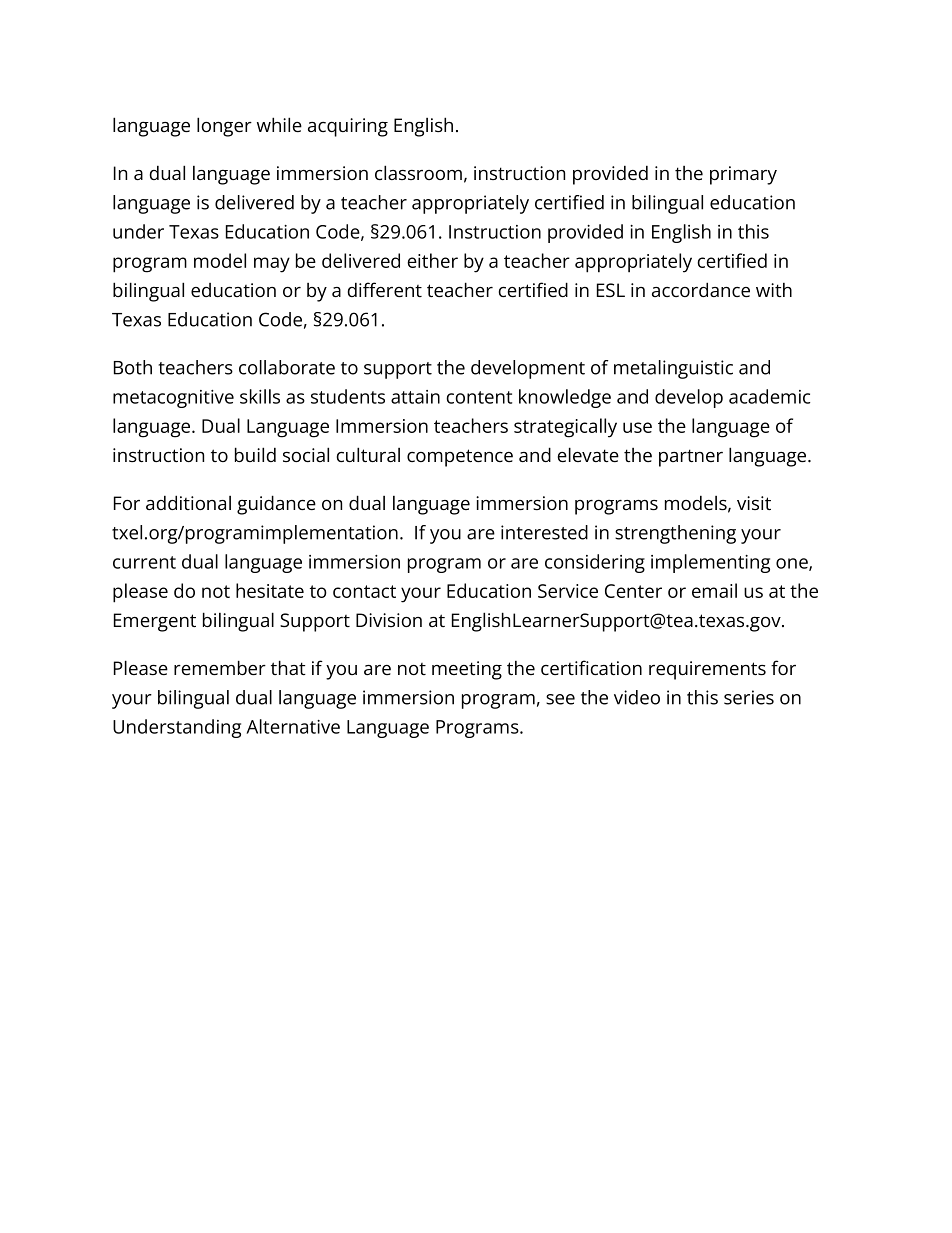 The image size is (952, 1233). I want to click on current, so click(144, 562).
